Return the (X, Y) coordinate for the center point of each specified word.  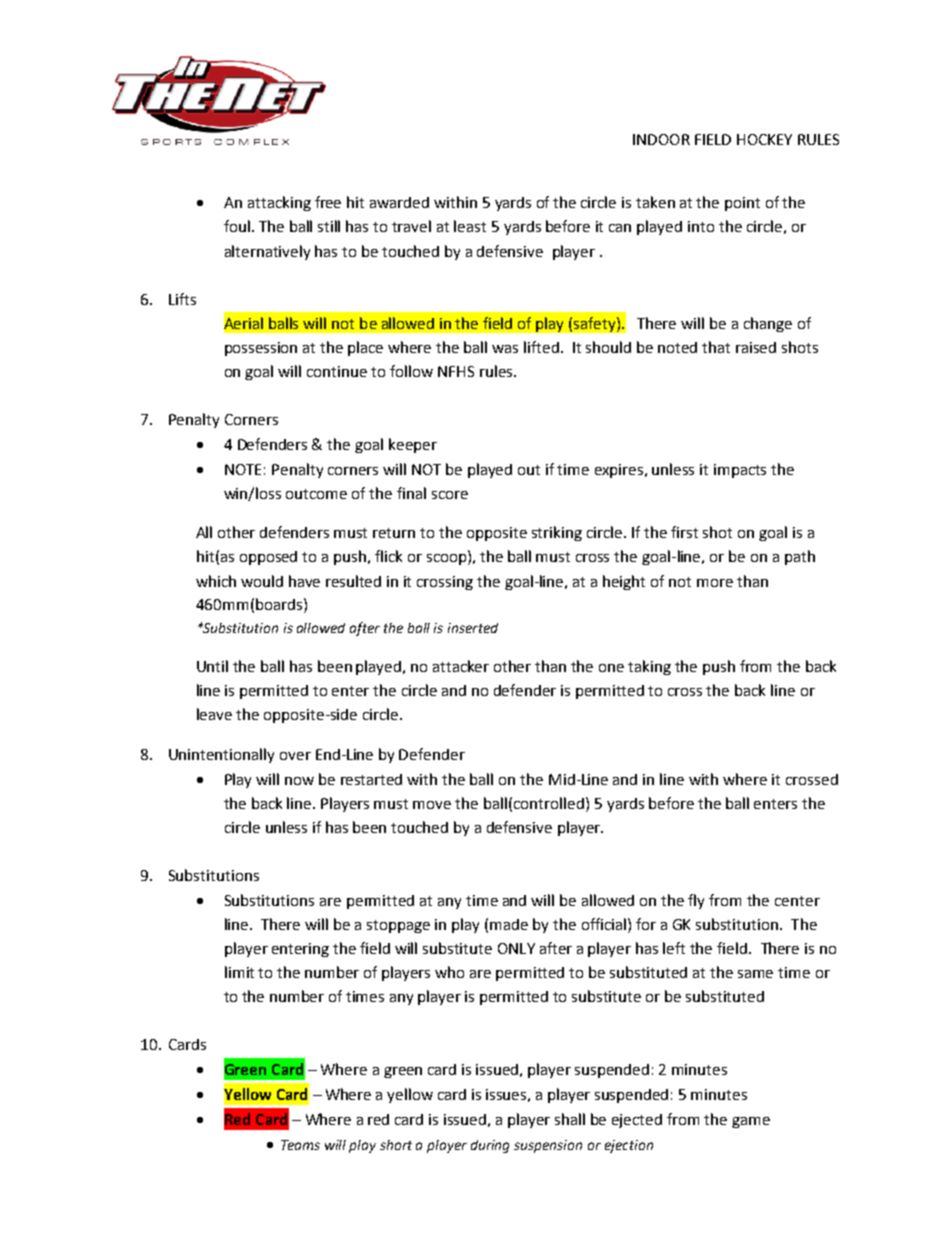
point (742, 204)
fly (696, 901)
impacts (740, 471)
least (470, 226)
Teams (300, 1145)
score (450, 495)
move (432, 805)
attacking (279, 203)
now (299, 781)
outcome (316, 494)
